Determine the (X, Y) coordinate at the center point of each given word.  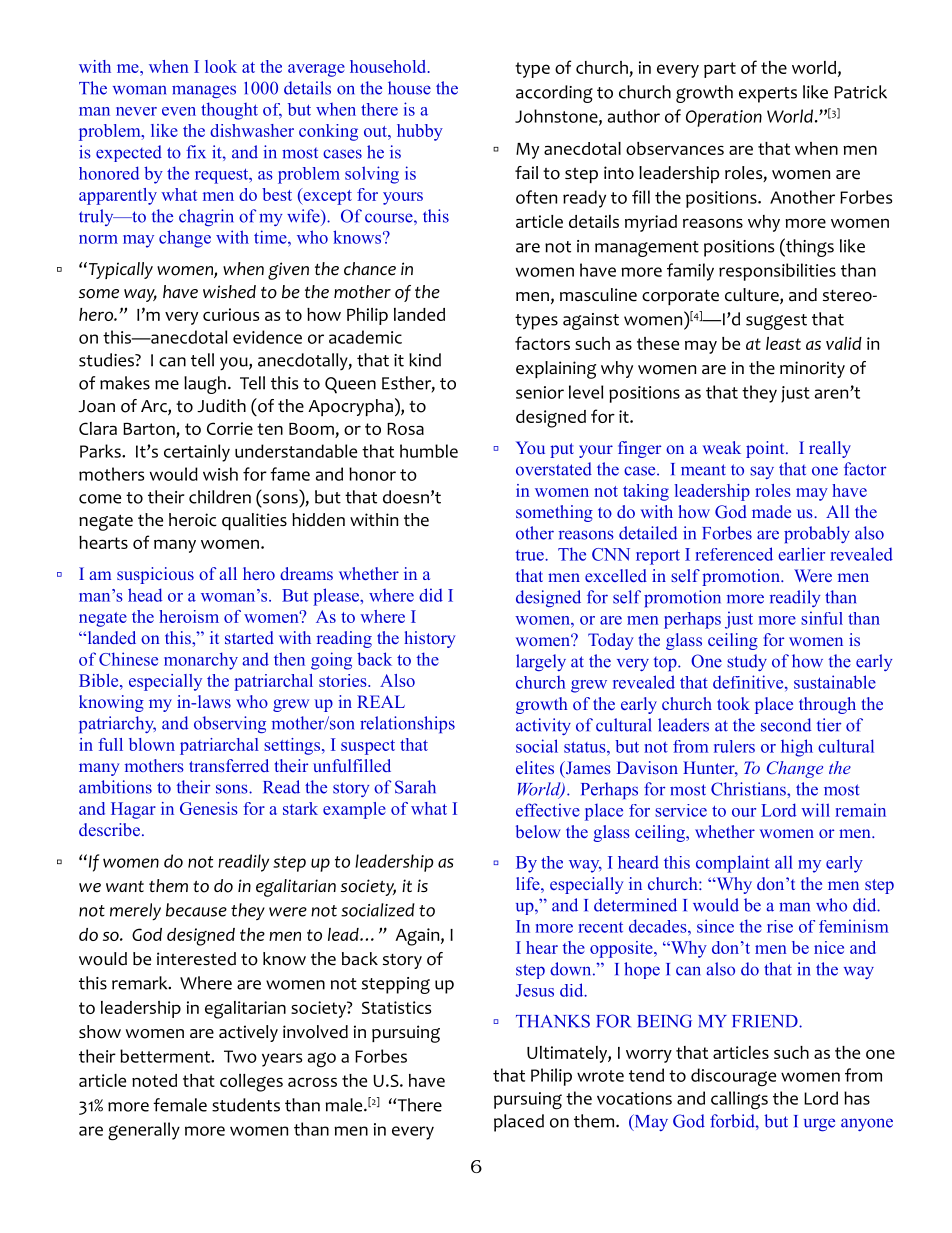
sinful (822, 618)
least (783, 343)
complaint (733, 864)
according (554, 94)
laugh (205, 385)
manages (204, 91)
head (145, 595)
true (531, 555)
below (538, 831)
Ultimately (568, 1054)
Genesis (209, 808)
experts (768, 95)
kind (425, 360)
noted (154, 1080)
